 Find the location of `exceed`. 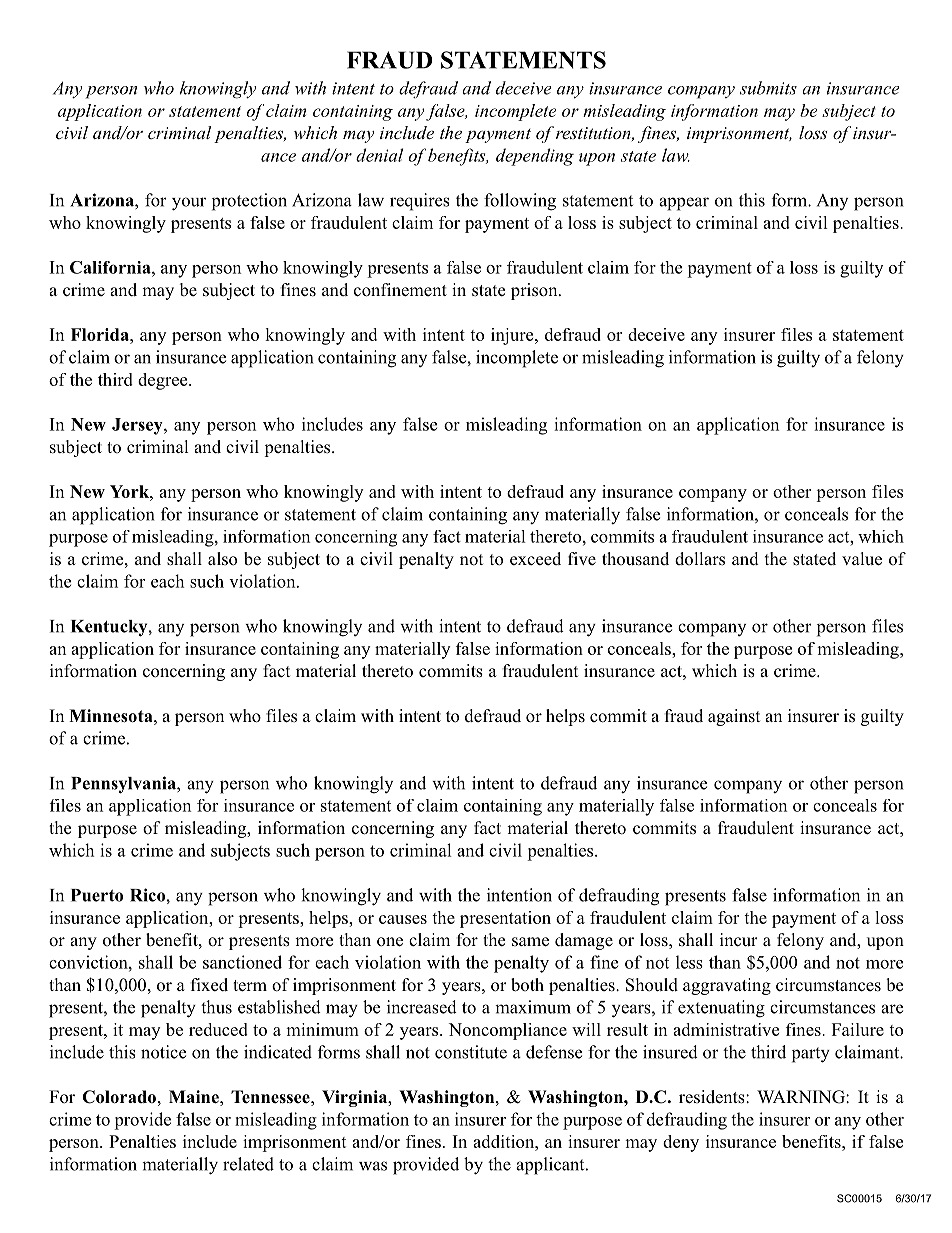

exceed is located at coordinates (535, 558).
